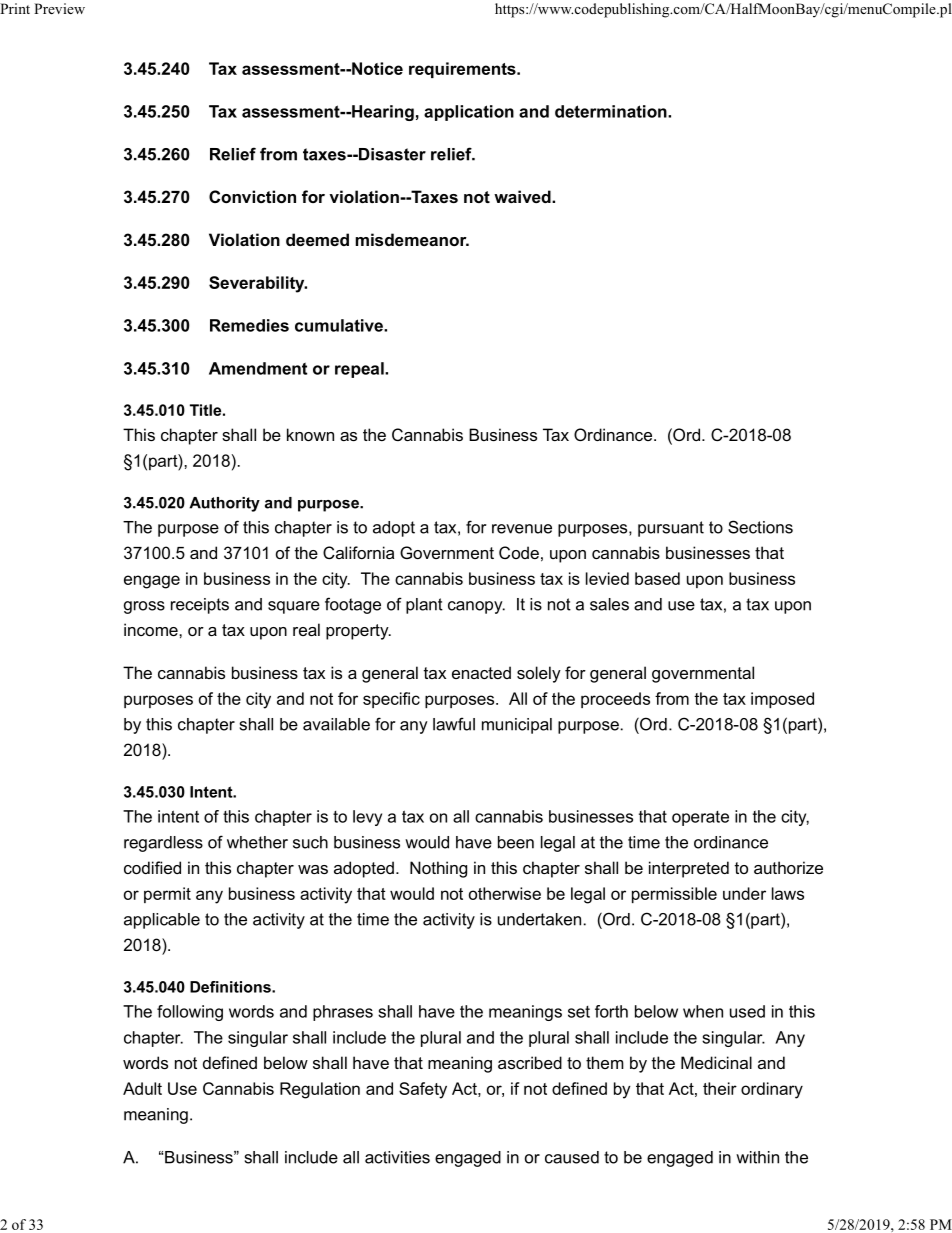  What do you see at coordinates (463, 70) in the screenshot?
I see `requirements` at bounding box center [463, 70].
